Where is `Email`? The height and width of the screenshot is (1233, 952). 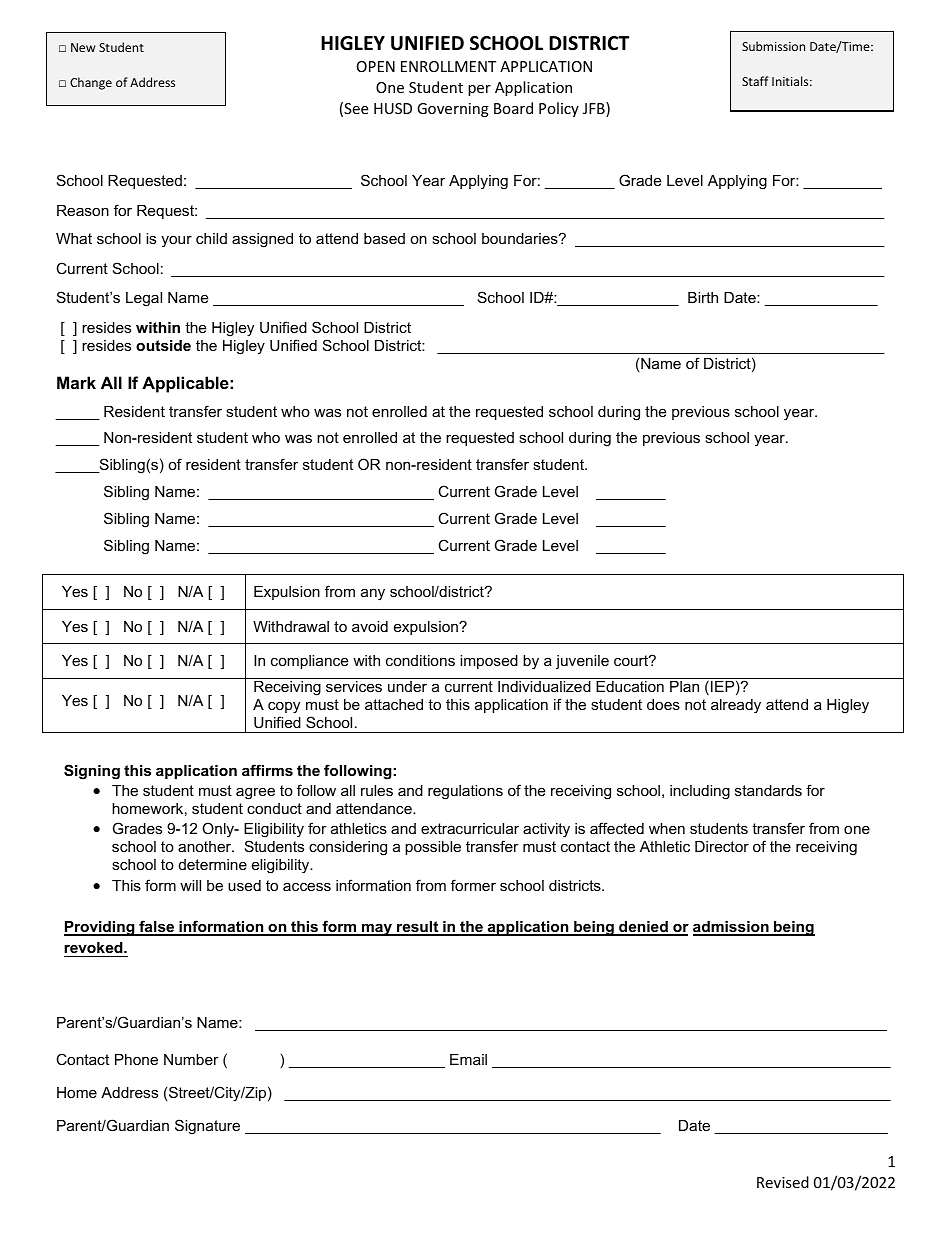
Email is located at coordinates (468, 1059).
